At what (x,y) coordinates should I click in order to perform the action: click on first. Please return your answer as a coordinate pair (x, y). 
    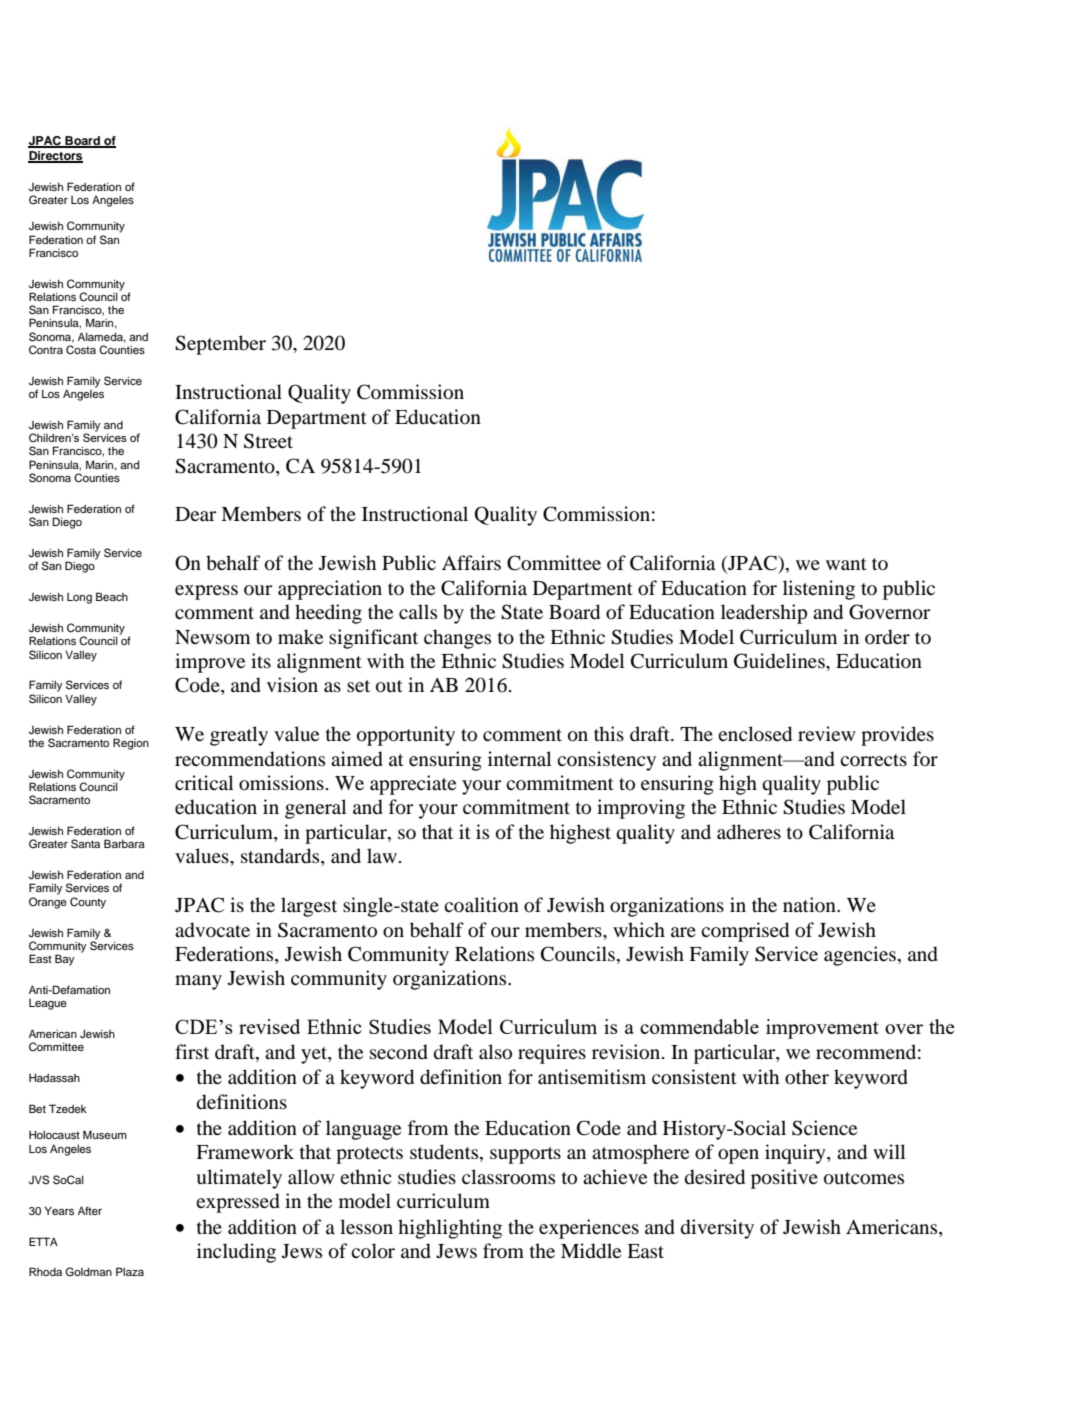
    Looking at the image, I should click on (192, 1051).
